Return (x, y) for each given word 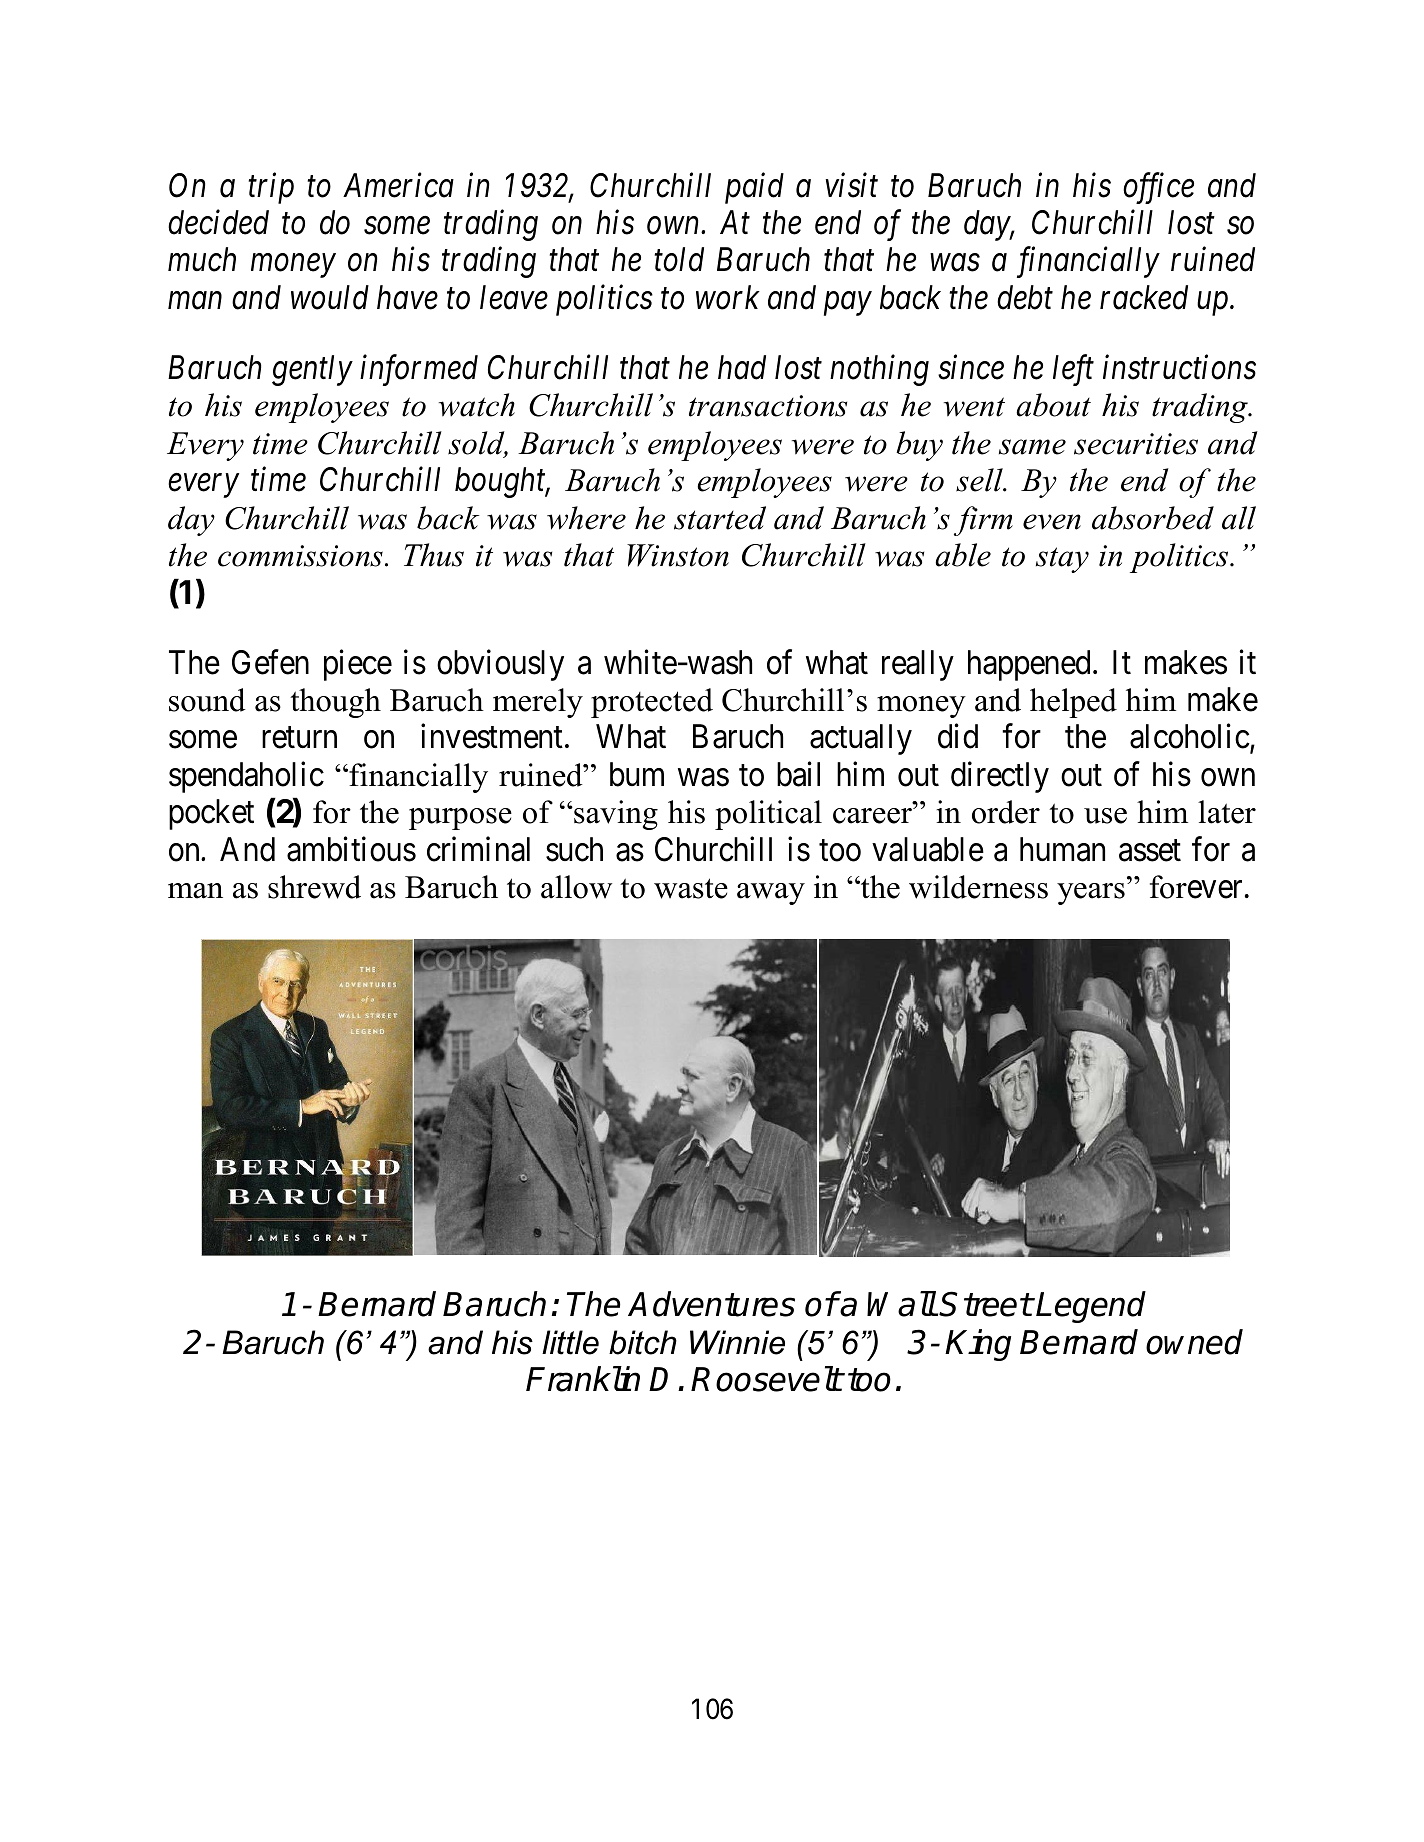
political (768, 815)
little (570, 1342)
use (1105, 816)
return (299, 738)
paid (754, 188)
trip (271, 188)
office (1158, 188)
